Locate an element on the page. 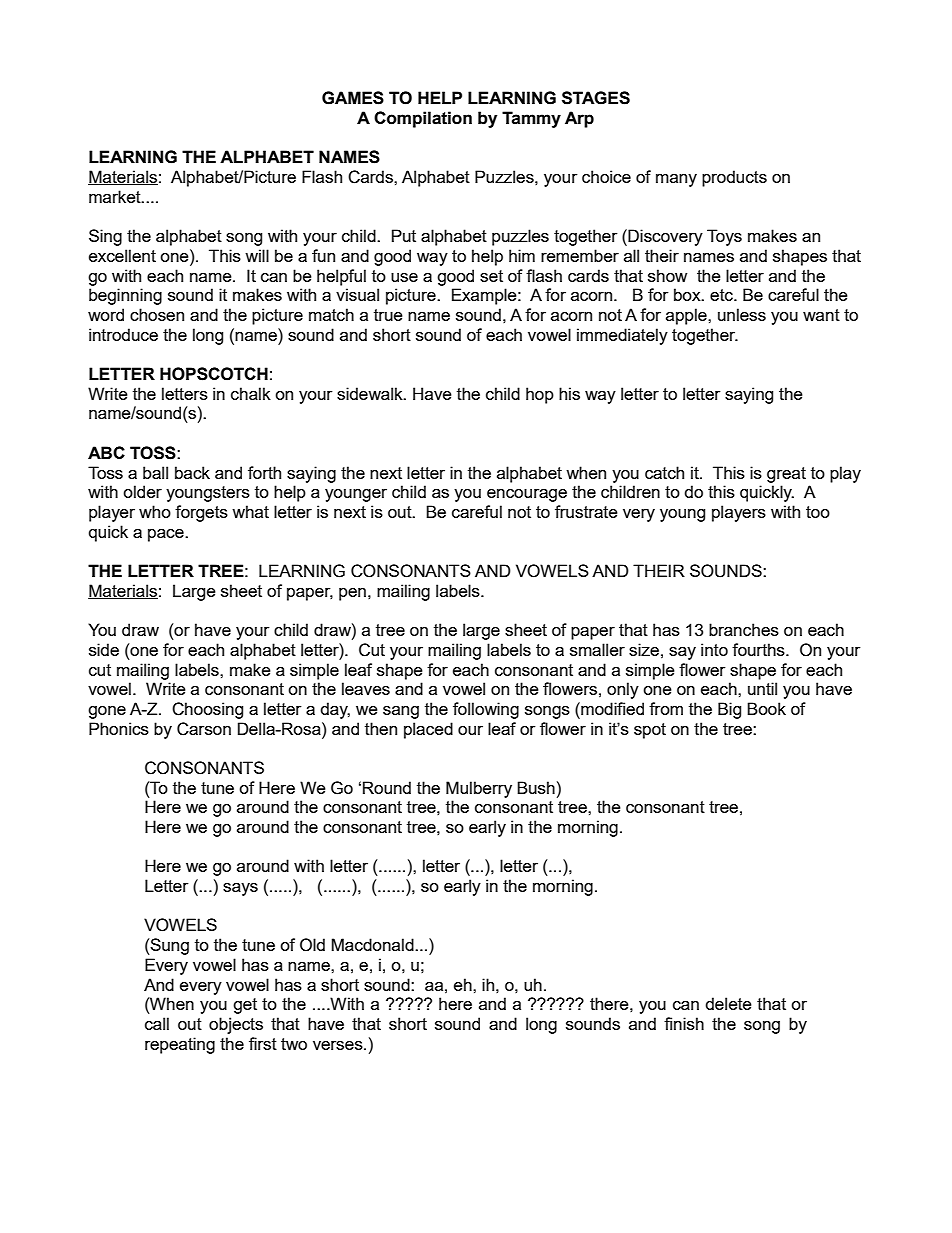 Image resolution: width=952 pixels, height=1233 pixels. products is located at coordinates (734, 178).
